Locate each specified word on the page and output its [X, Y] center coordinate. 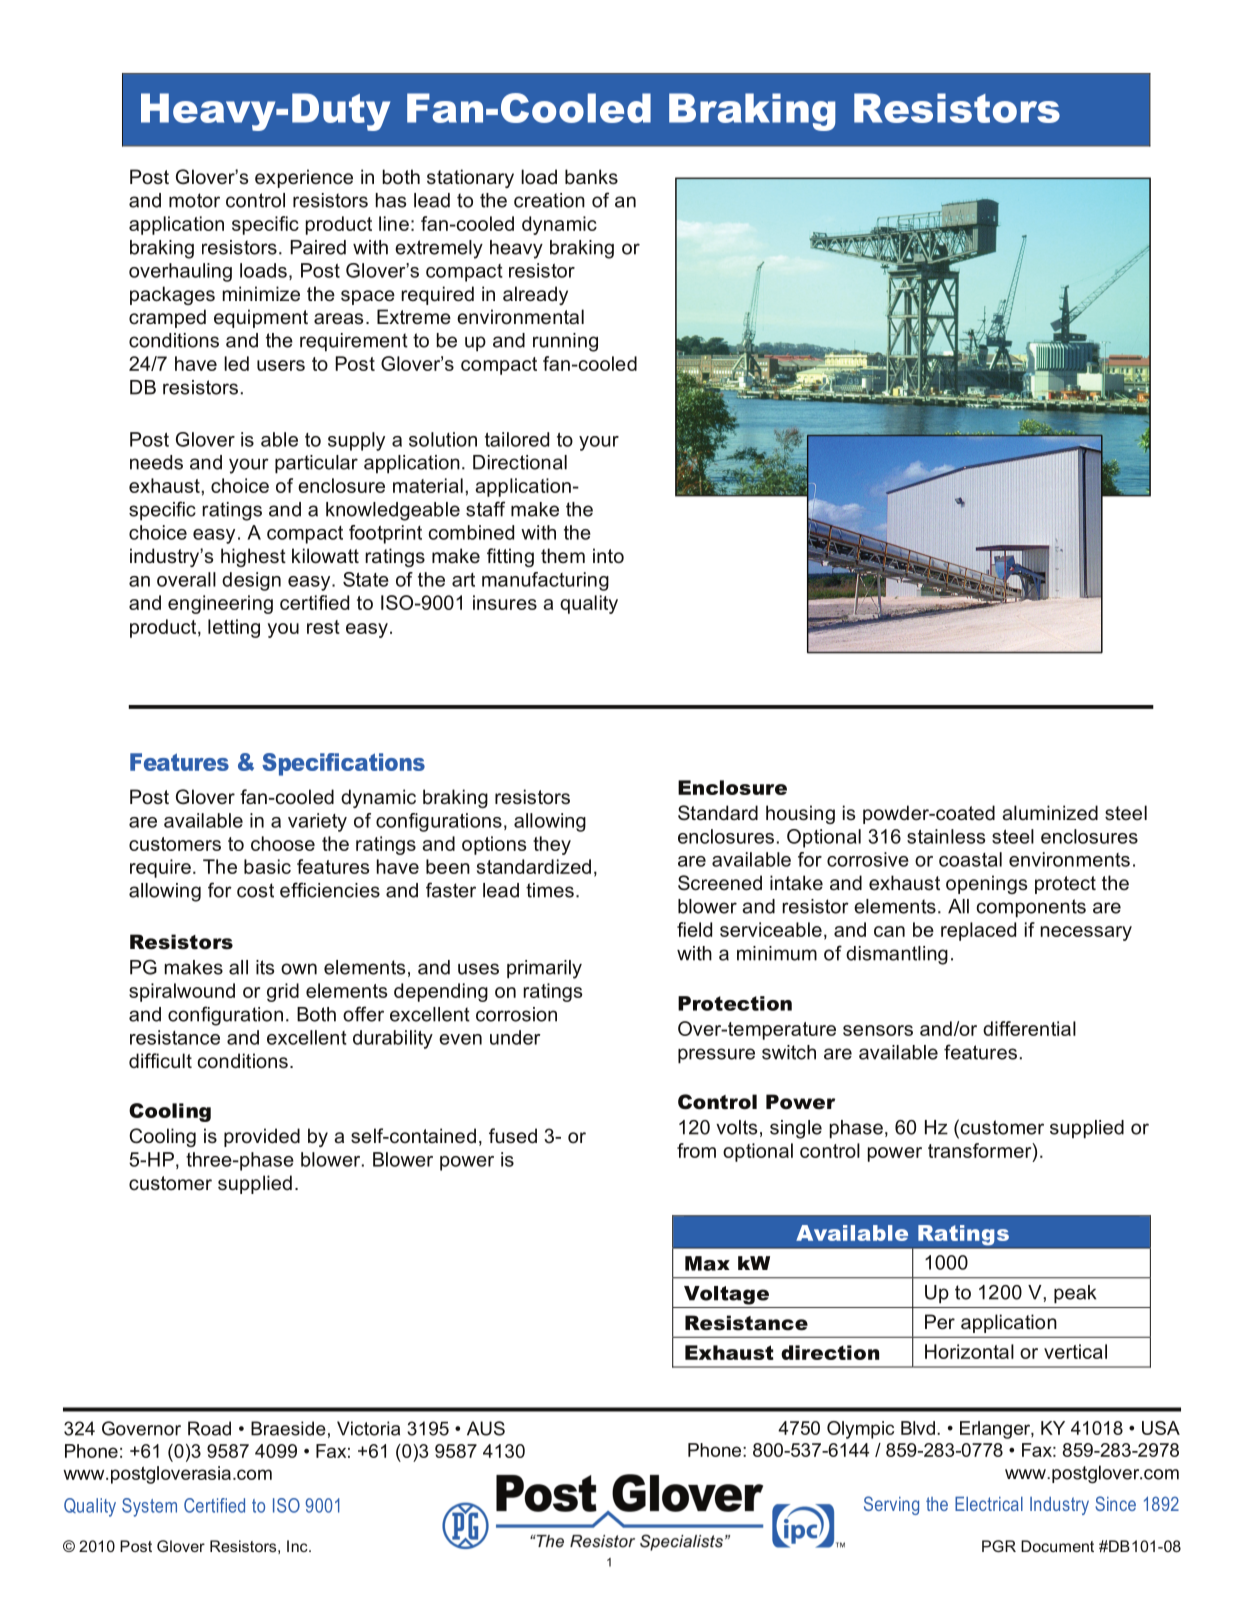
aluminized [1050, 813]
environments [1069, 859]
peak [1075, 1294]
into [608, 556]
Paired [318, 247]
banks [591, 177]
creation [549, 200]
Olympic [860, 1430]
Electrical [989, 1504]
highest [253, 557]
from [696, 1150]
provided [262, 1137]
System [149, 1507]
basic [267, 866]
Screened [720, 883]
